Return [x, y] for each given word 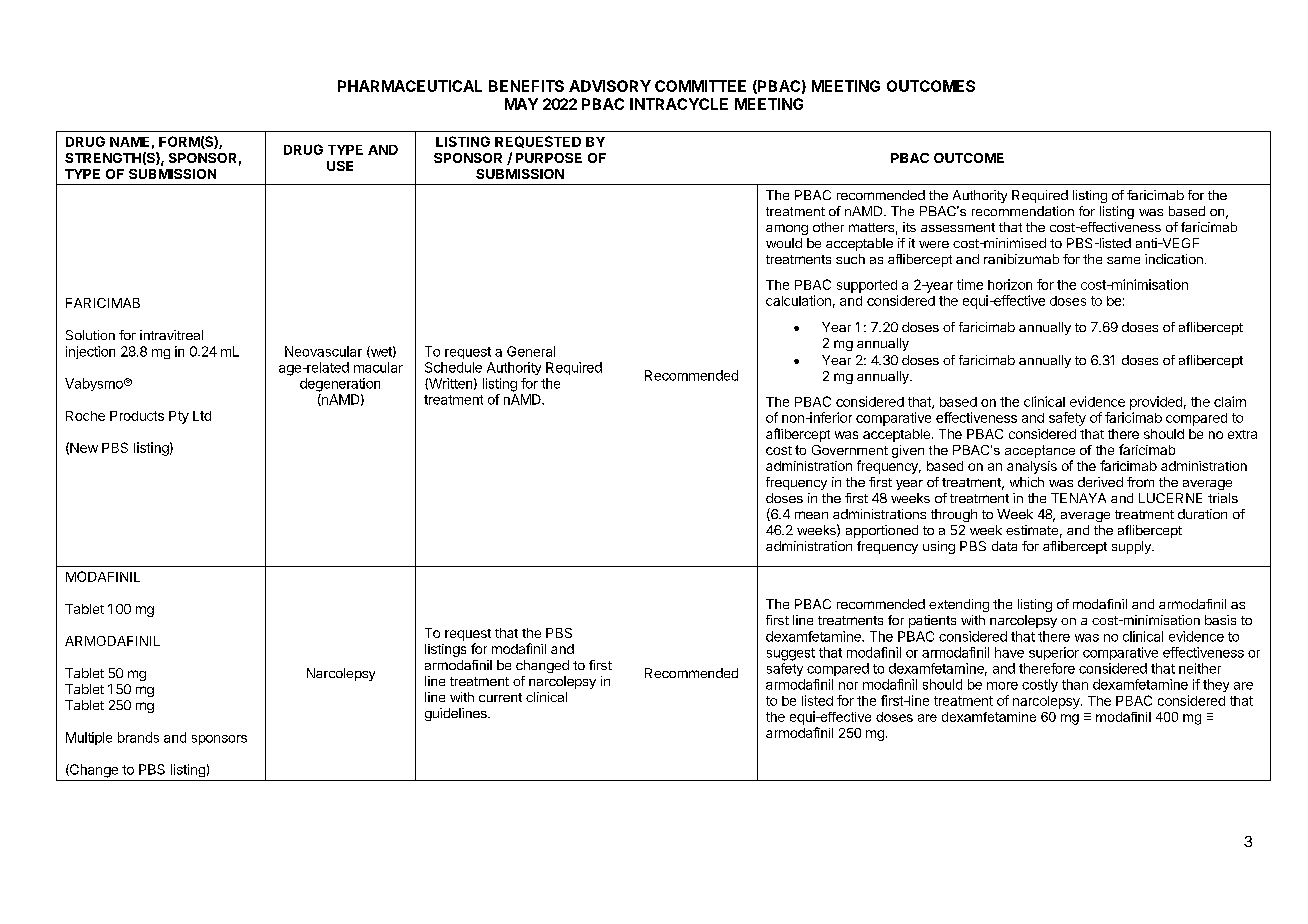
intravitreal [171, 335]
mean [811, 515]
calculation [798, 300]
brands [138, 737]
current [500, 697]
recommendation [1023, 211]
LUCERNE [1170, 498]
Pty [179, 417]
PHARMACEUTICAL [410, 86]
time [970, 284]
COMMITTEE [700, 86]
